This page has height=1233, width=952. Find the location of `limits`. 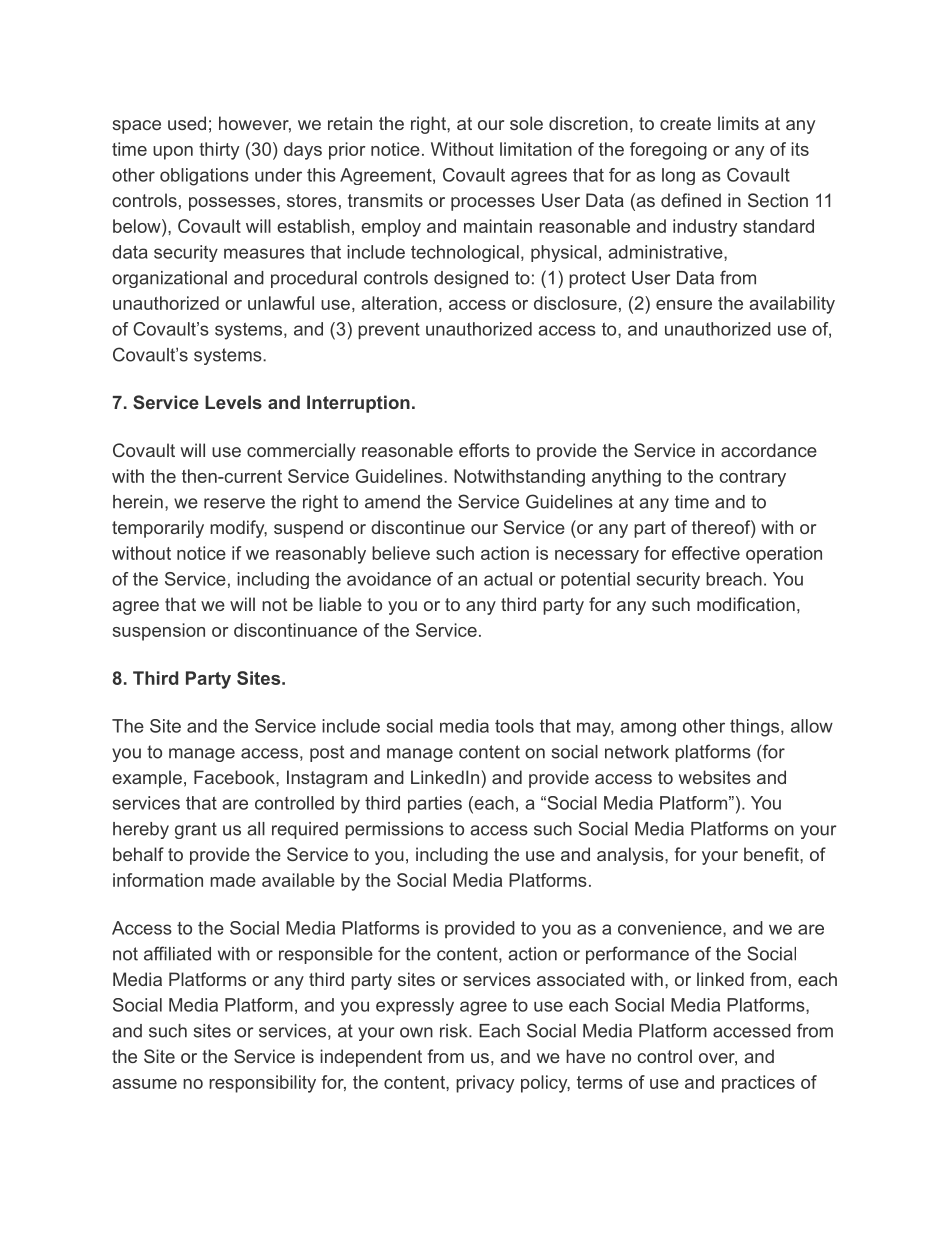

limits is located at coordinates (738, 123).
